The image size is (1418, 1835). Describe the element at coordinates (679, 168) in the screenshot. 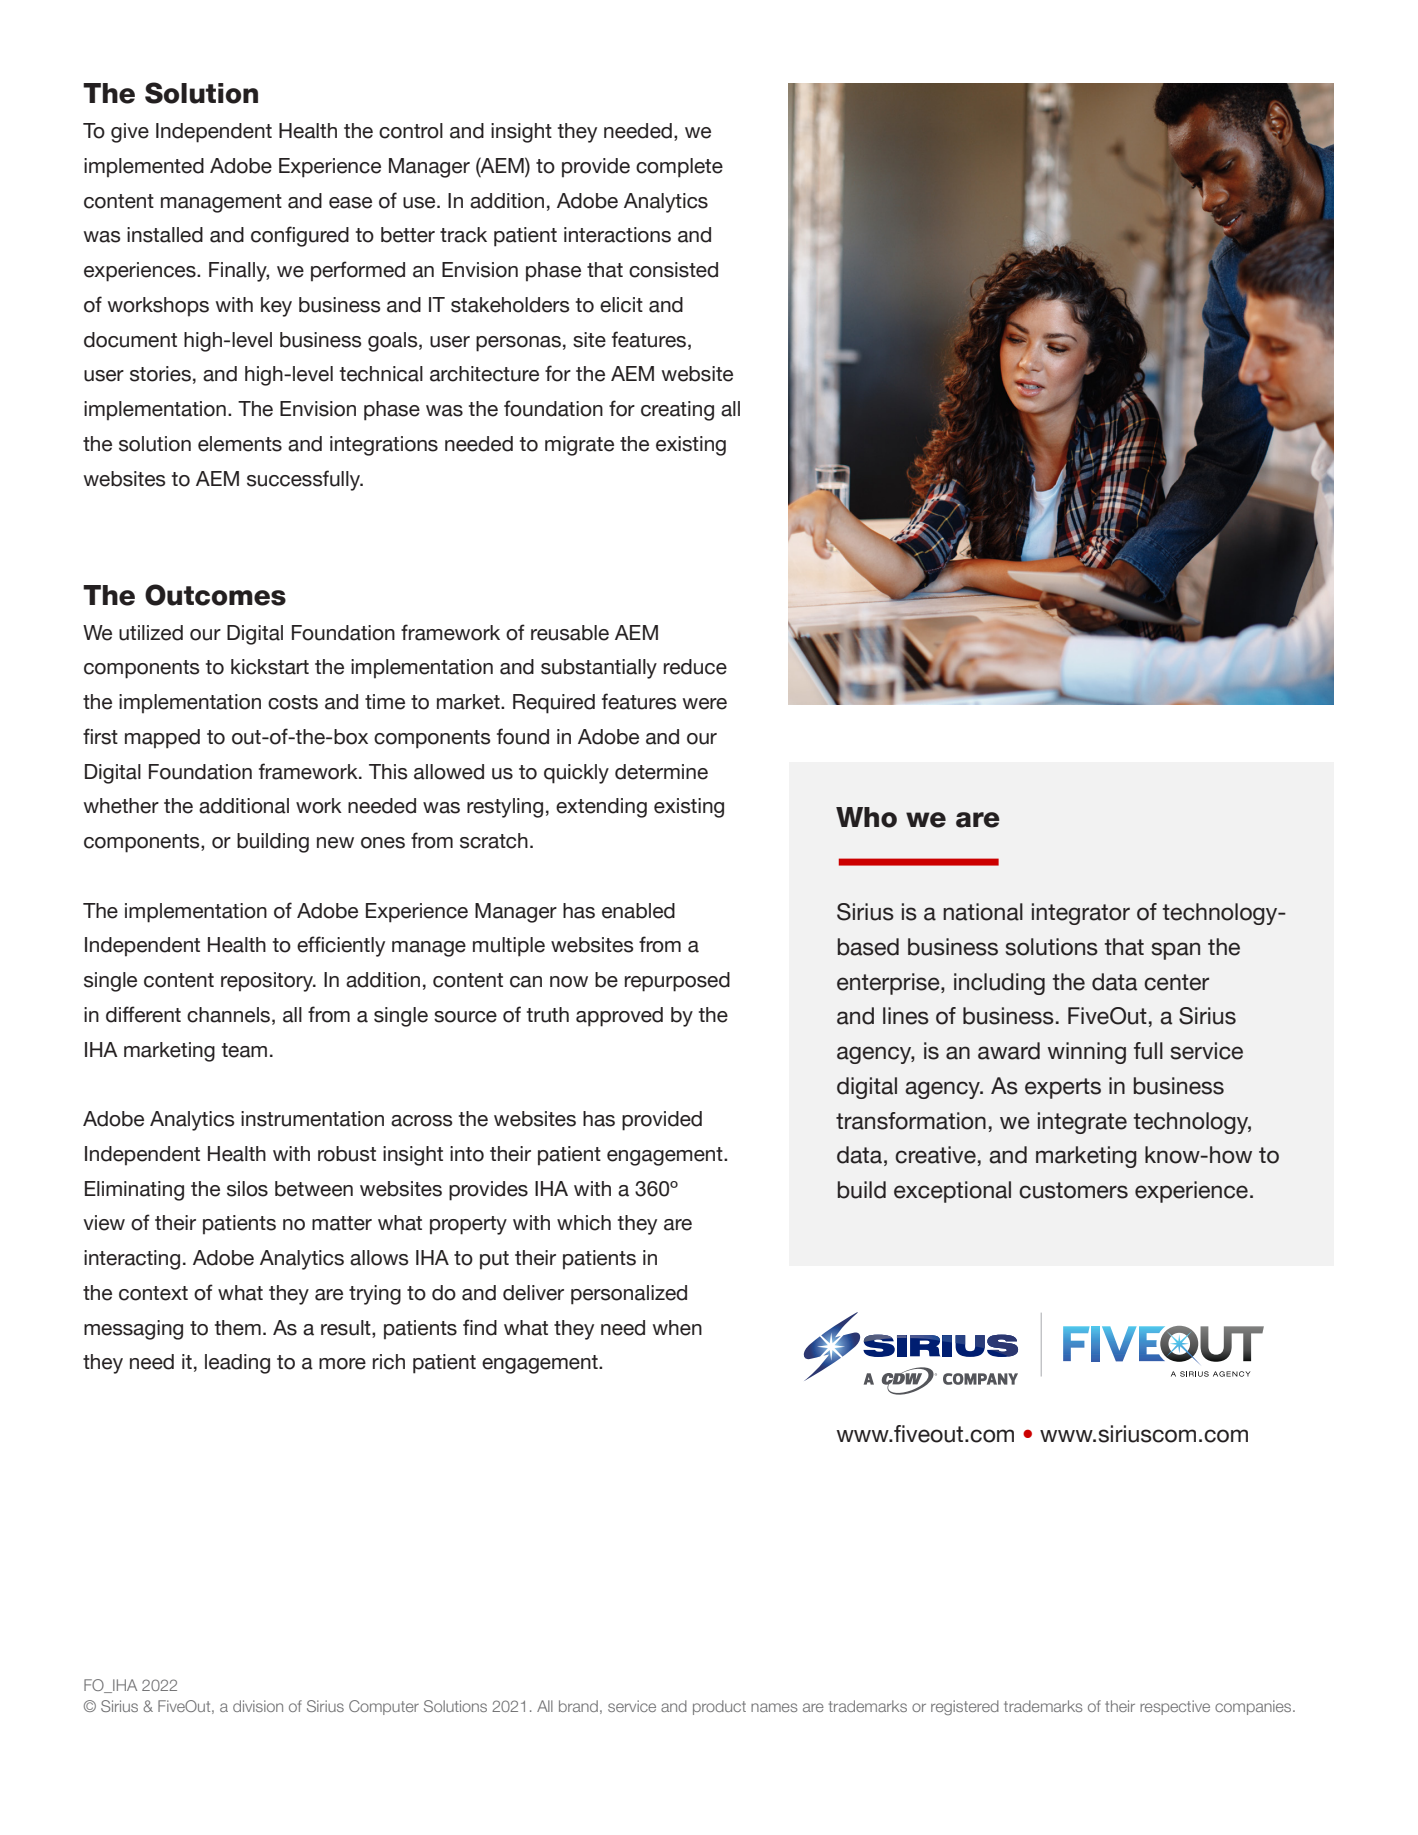

I see `complete` at that location.
